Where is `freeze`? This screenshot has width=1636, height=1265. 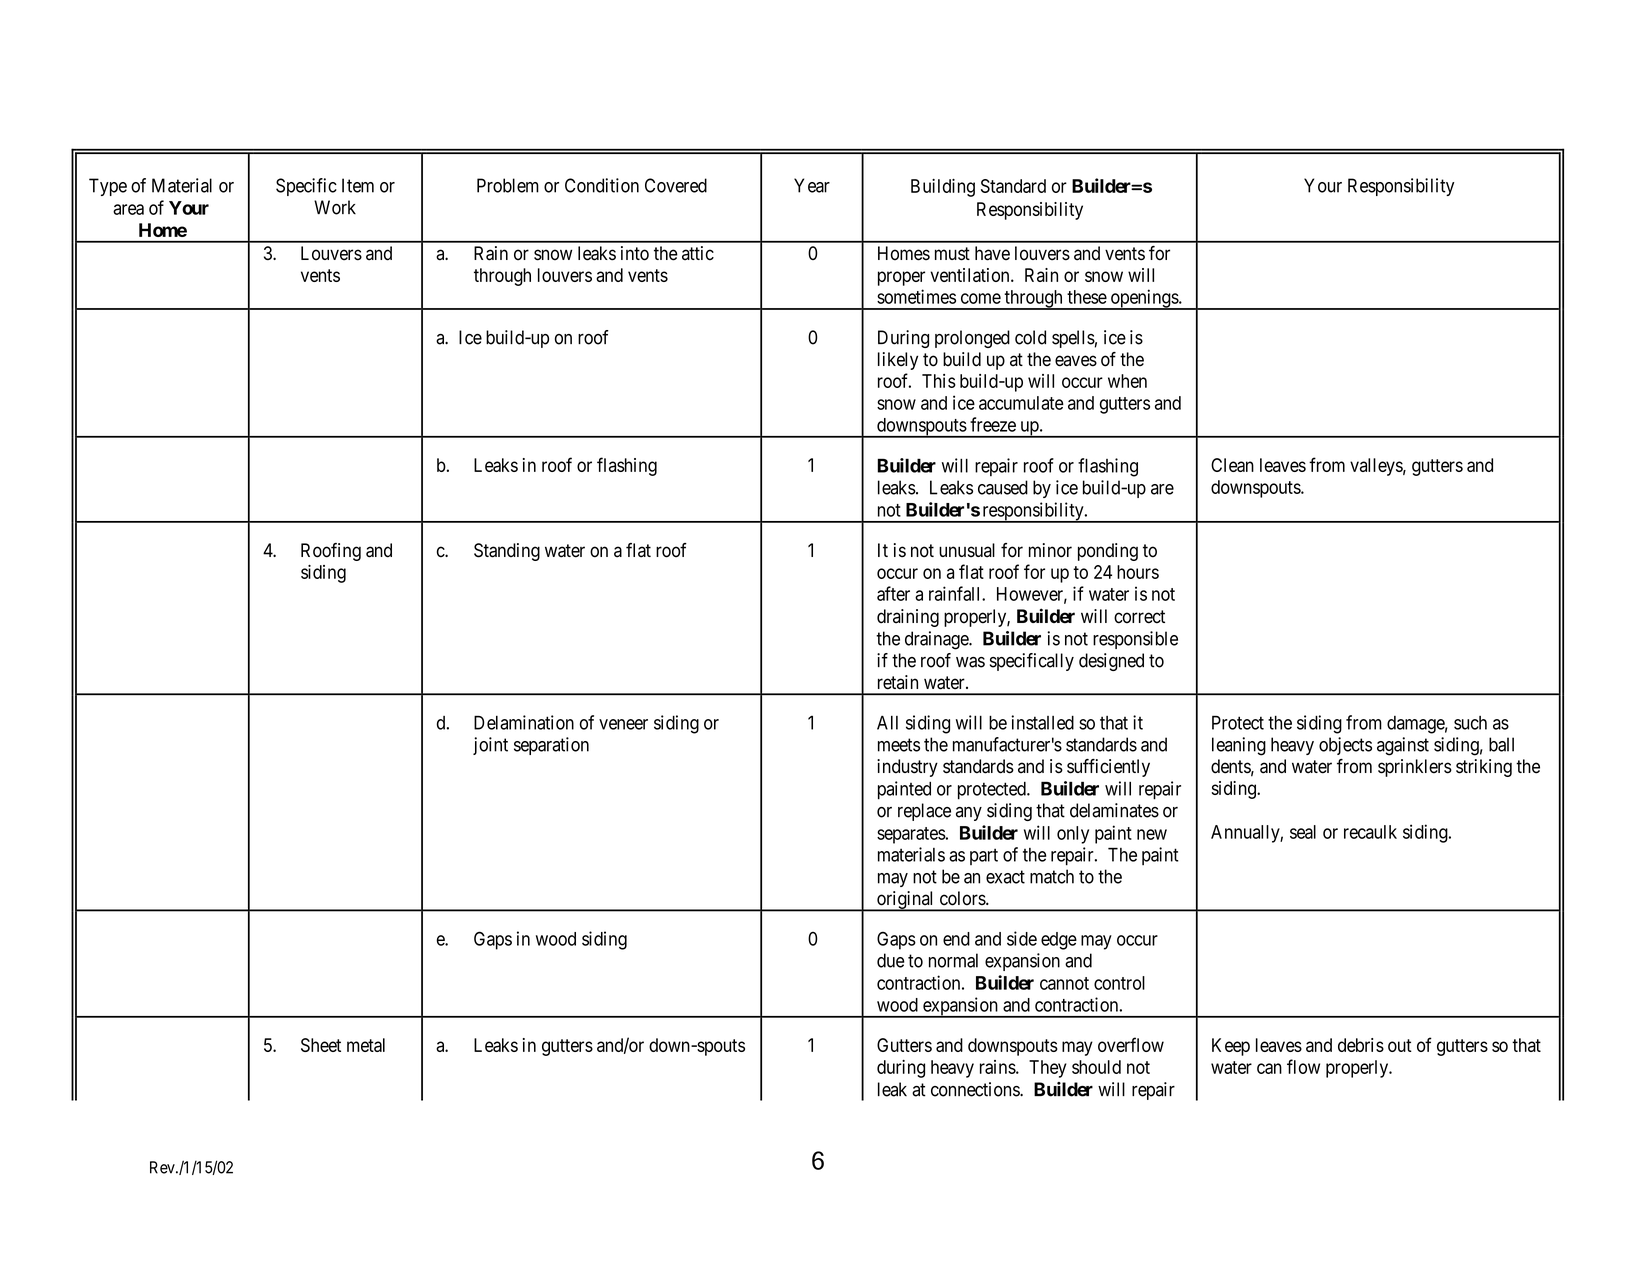 freeze is located at coordinates (993, 424).
